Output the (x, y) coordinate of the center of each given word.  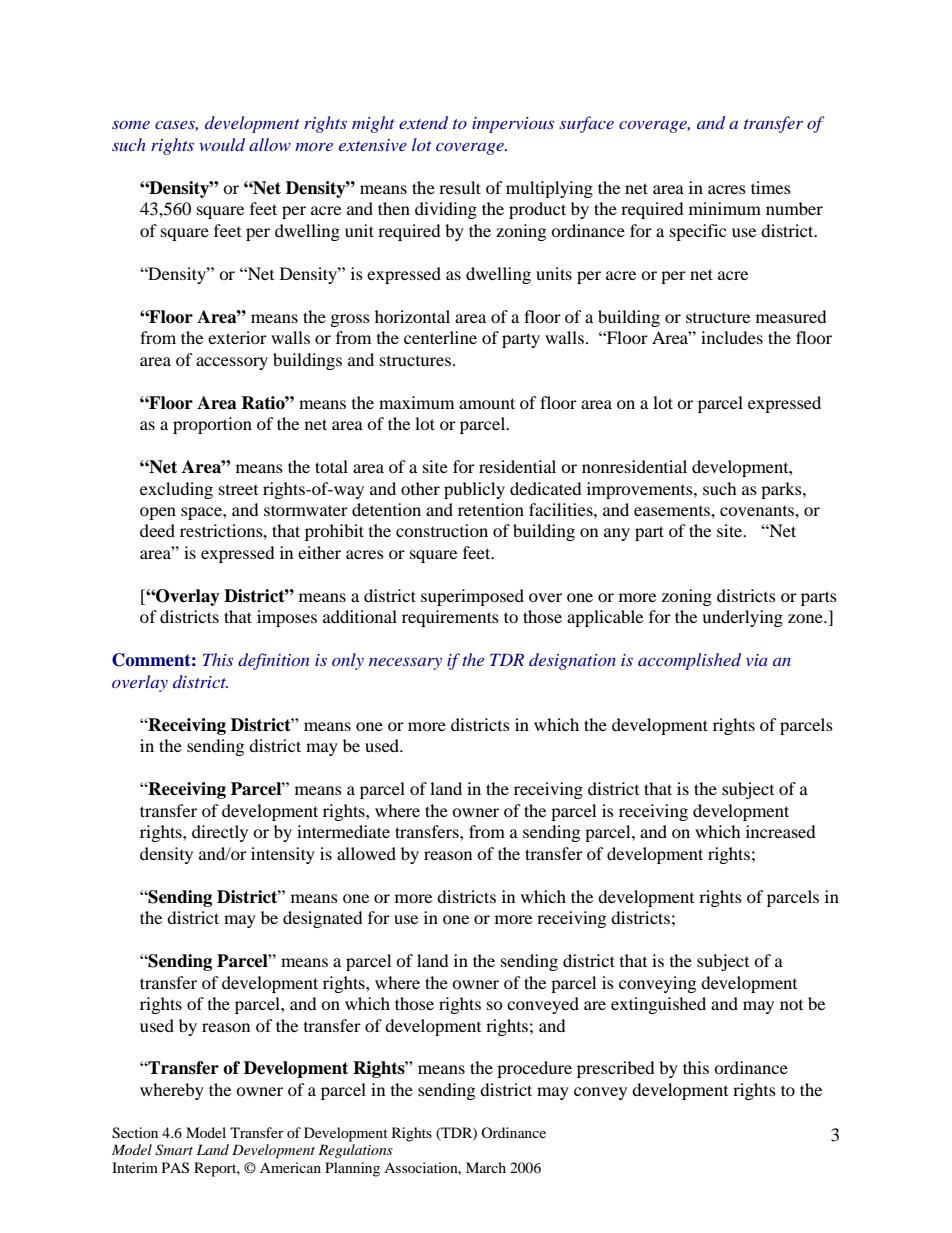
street (238, 490)
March (486, 1167)
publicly (474, 490)
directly (220, 833)
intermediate (343, 831)
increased (781, 831)
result (460, 187)
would (222, 144)
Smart (174, 1150)
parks (782, 490)
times (771, 187)
